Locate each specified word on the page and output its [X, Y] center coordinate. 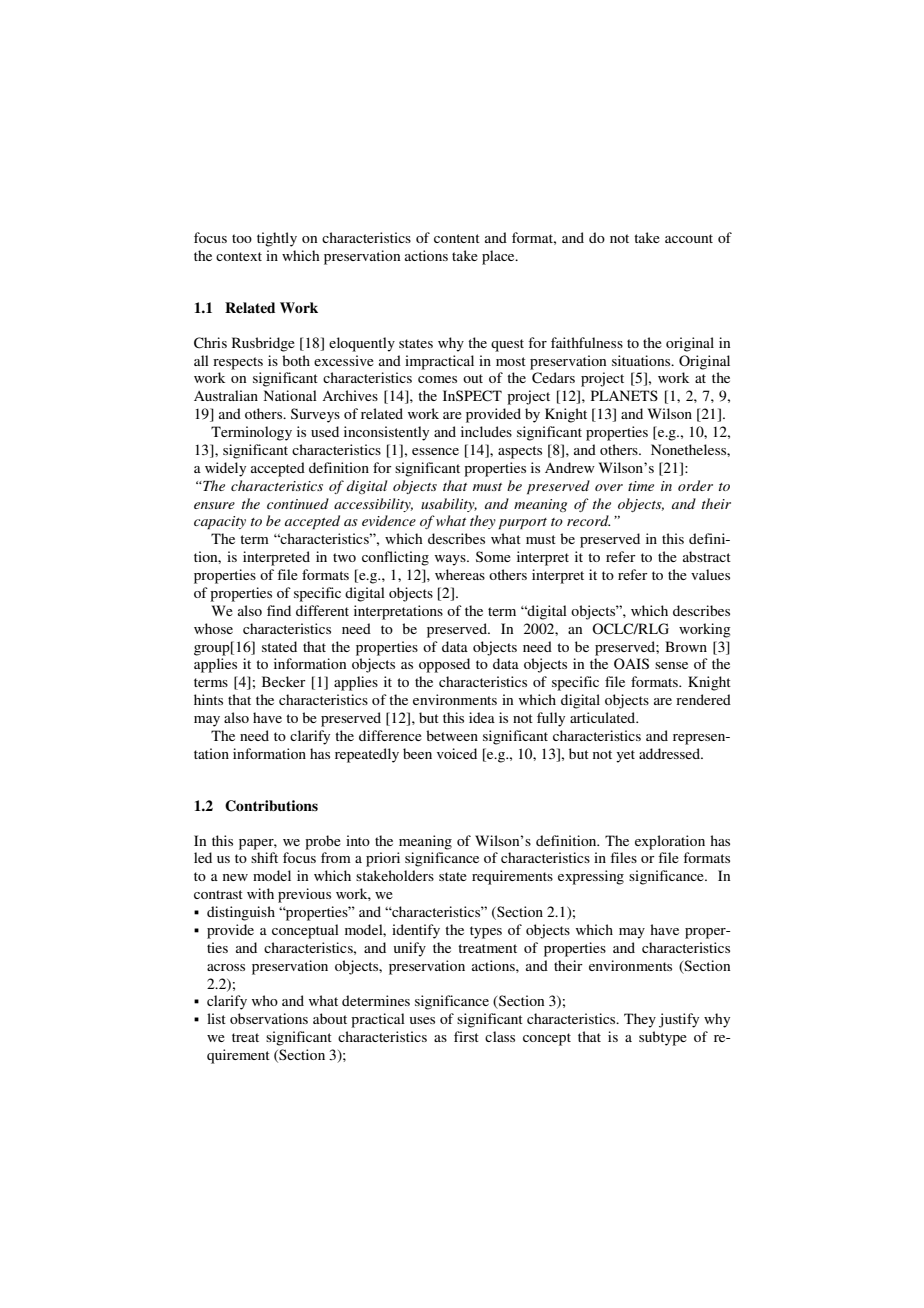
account [689, 238]
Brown [686, 646]
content [457, 238]
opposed [444, 665]
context [239, 256]
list [216, 1018]
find [279, 610]
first [466, 1036]
